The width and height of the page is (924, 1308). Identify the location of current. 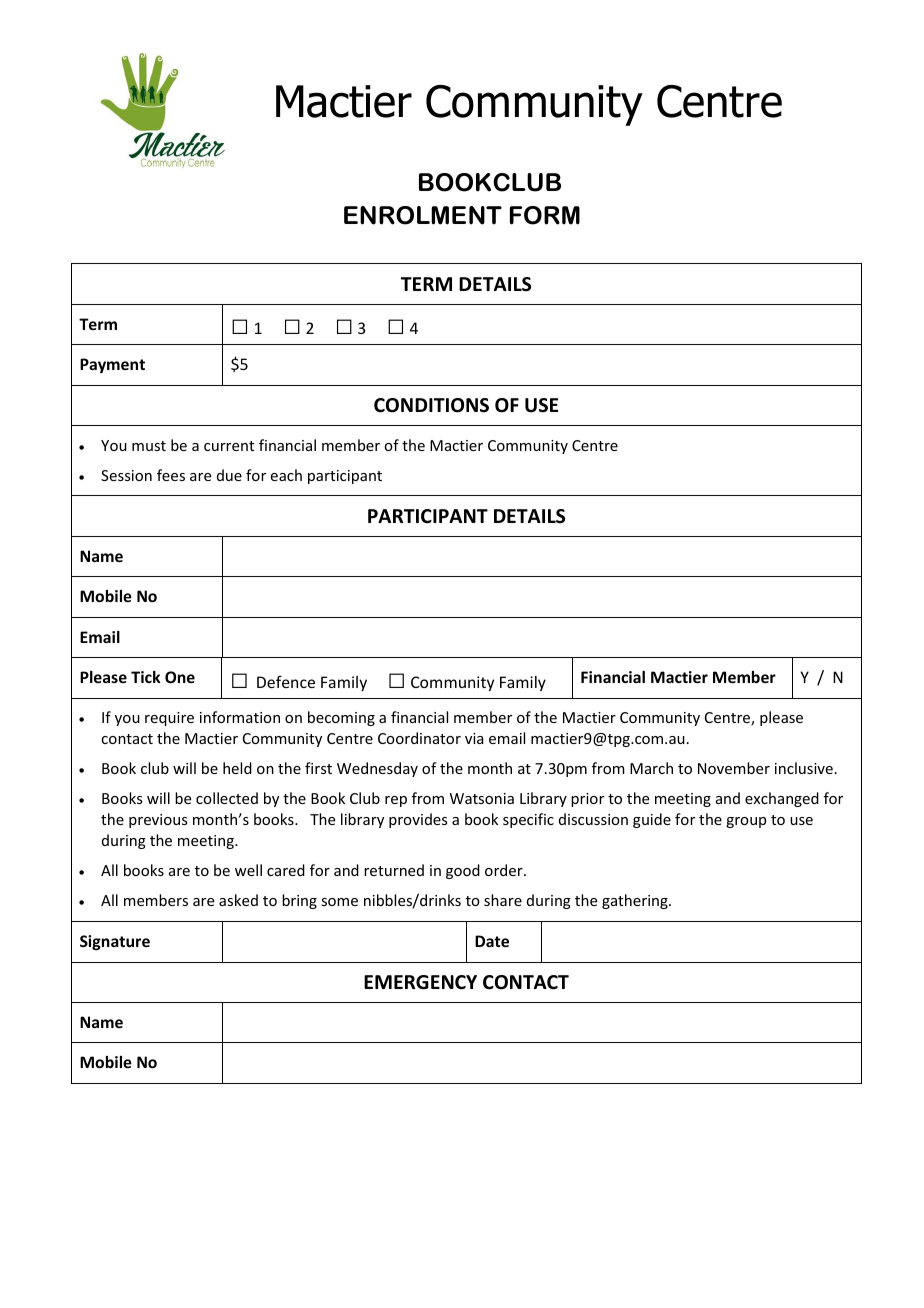
(229, 446).
